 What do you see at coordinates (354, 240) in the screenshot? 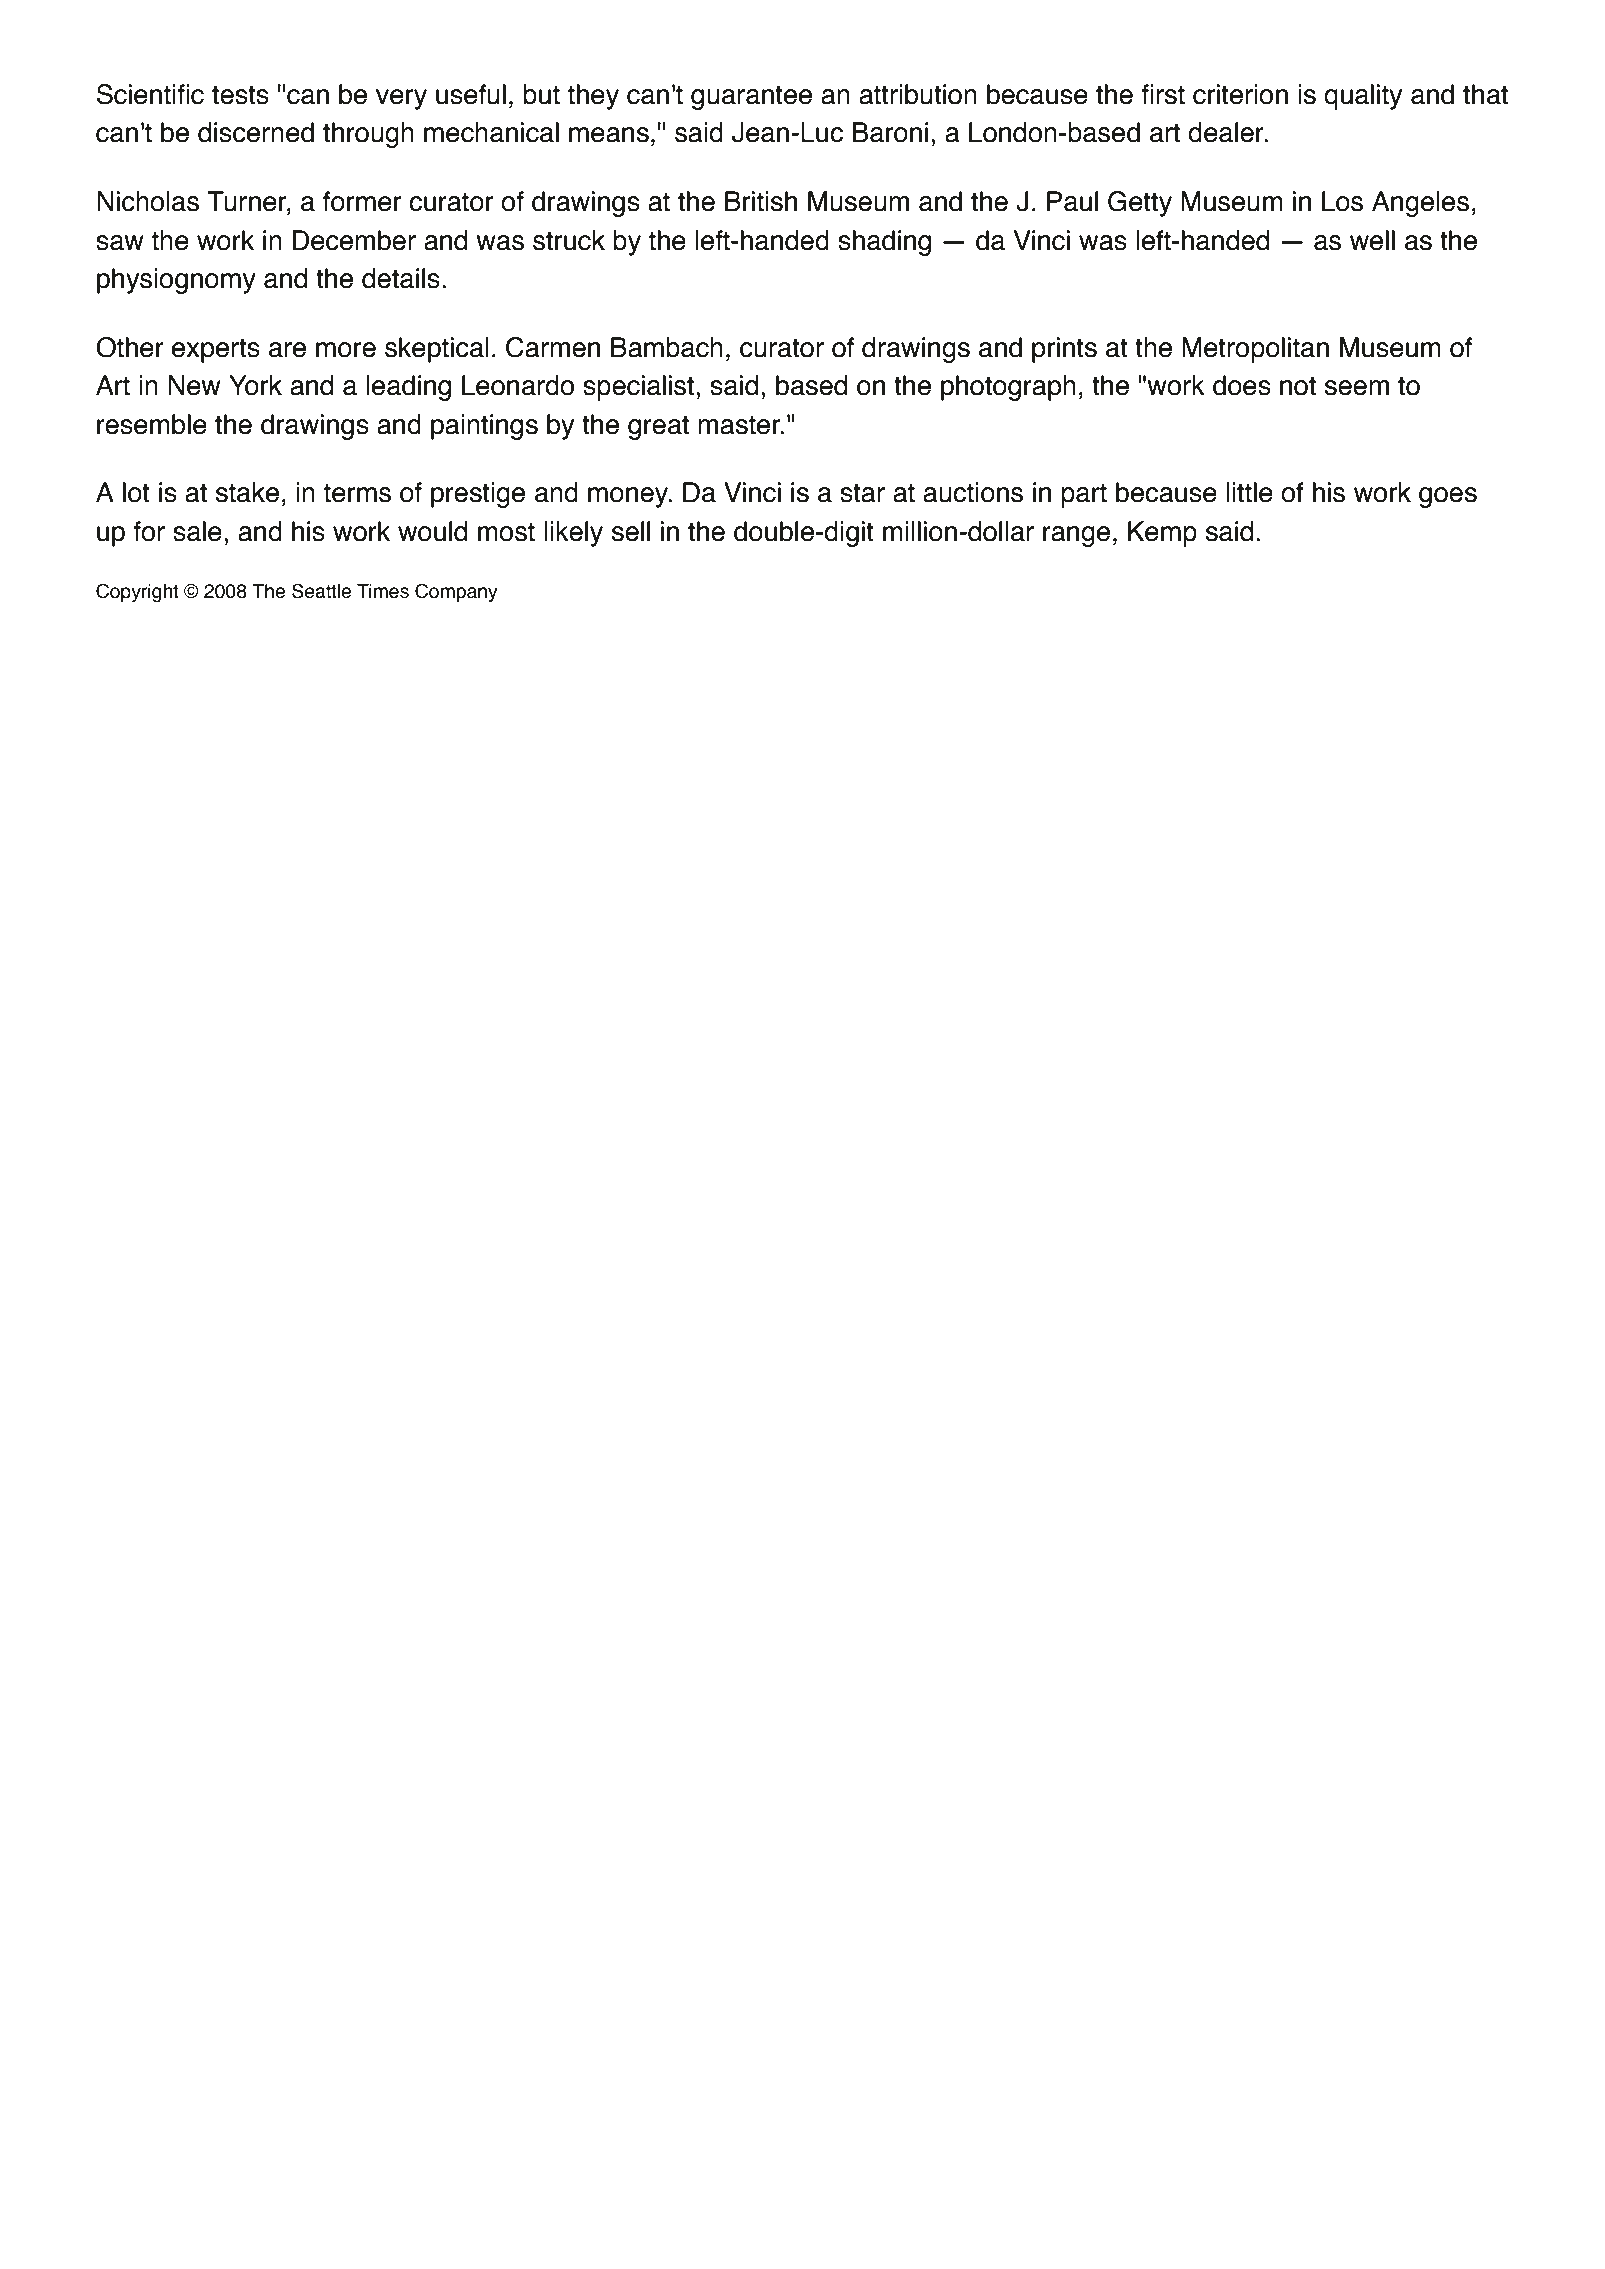
I see `December` at bounding box center [354, 240].
